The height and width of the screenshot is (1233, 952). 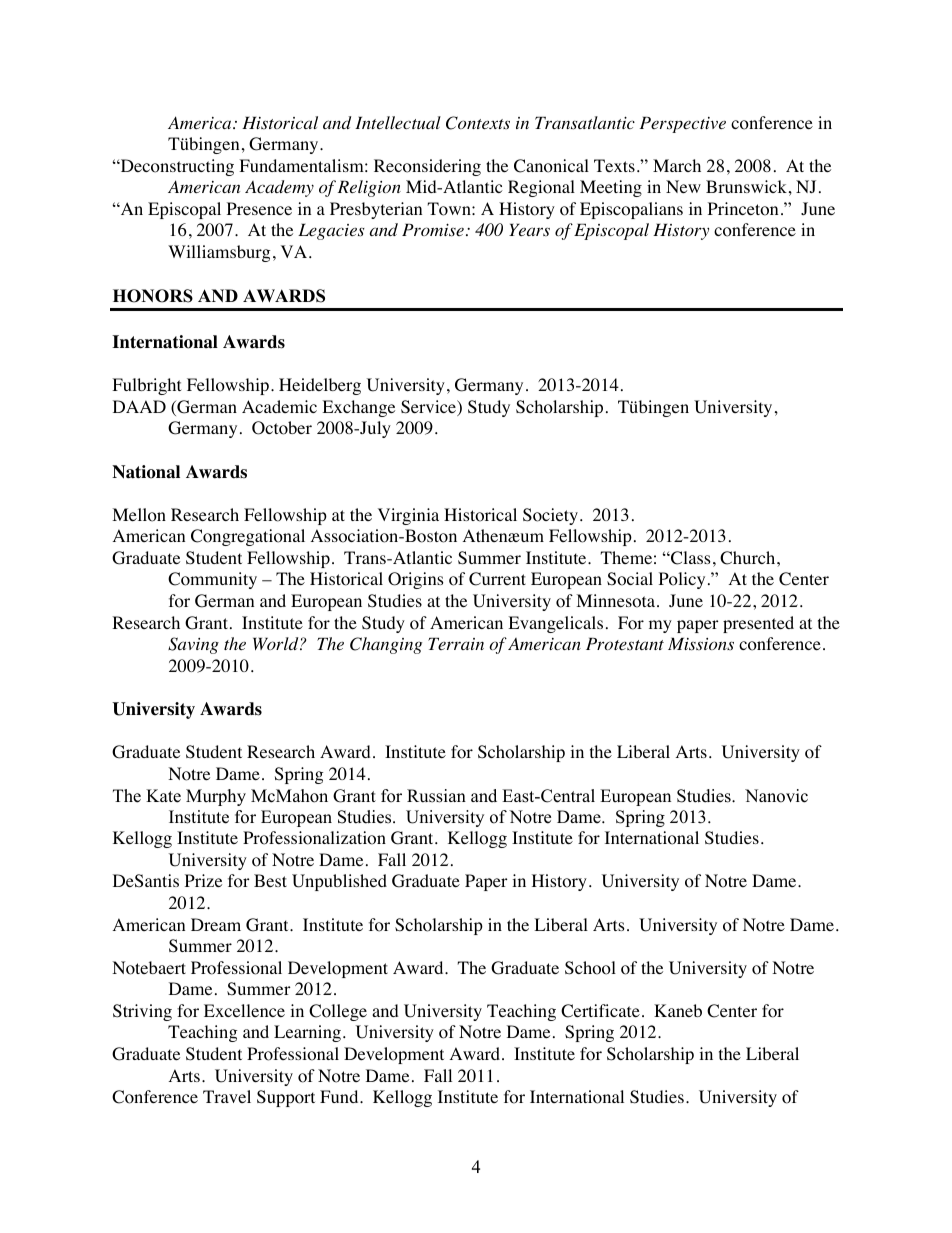 What do you see at coordinates (677, 165) in the screenshot?
I see `March` at bounding box center [677, 165].
